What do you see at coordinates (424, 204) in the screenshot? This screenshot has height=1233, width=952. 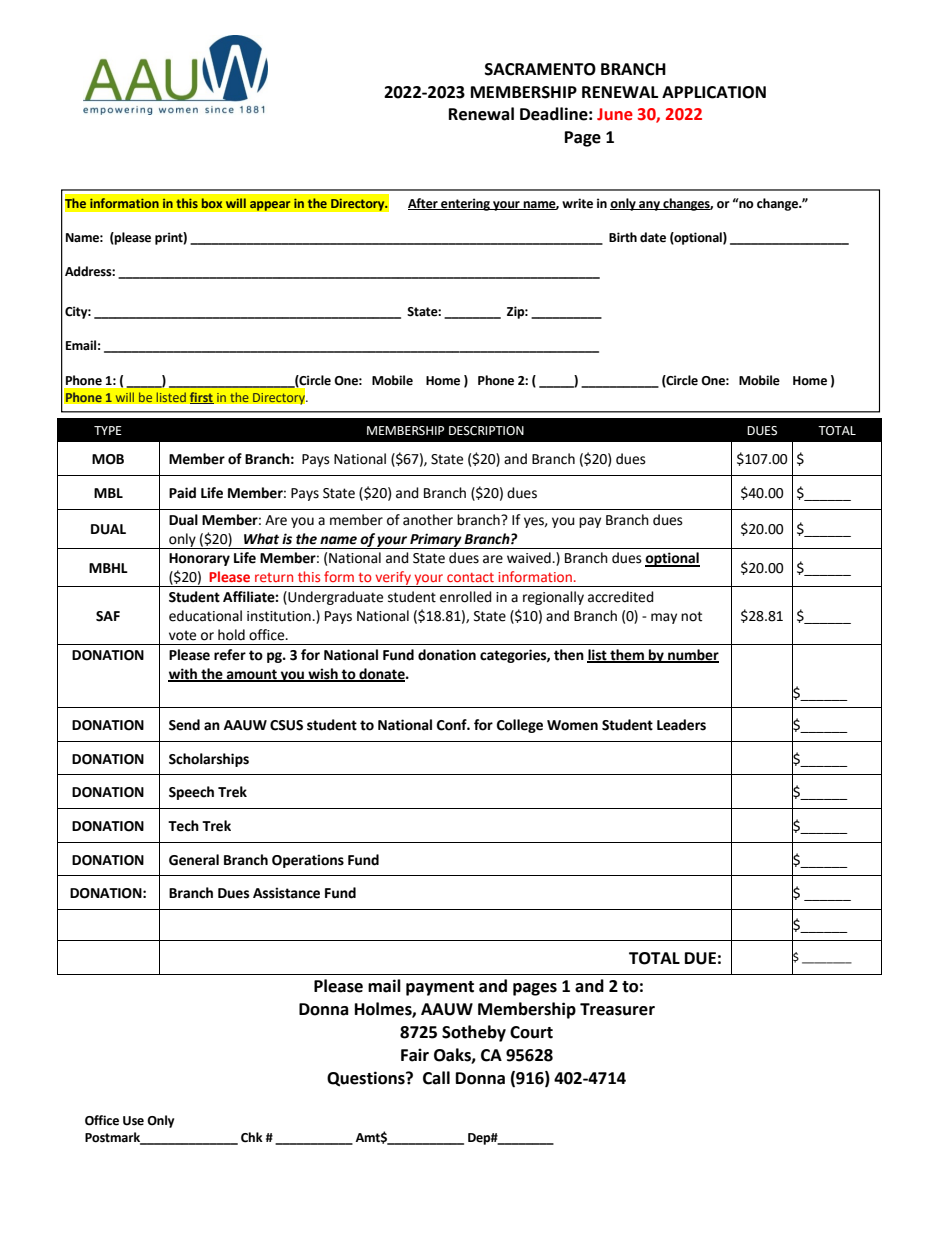 I see `After` at bounding box center [424, 204].
